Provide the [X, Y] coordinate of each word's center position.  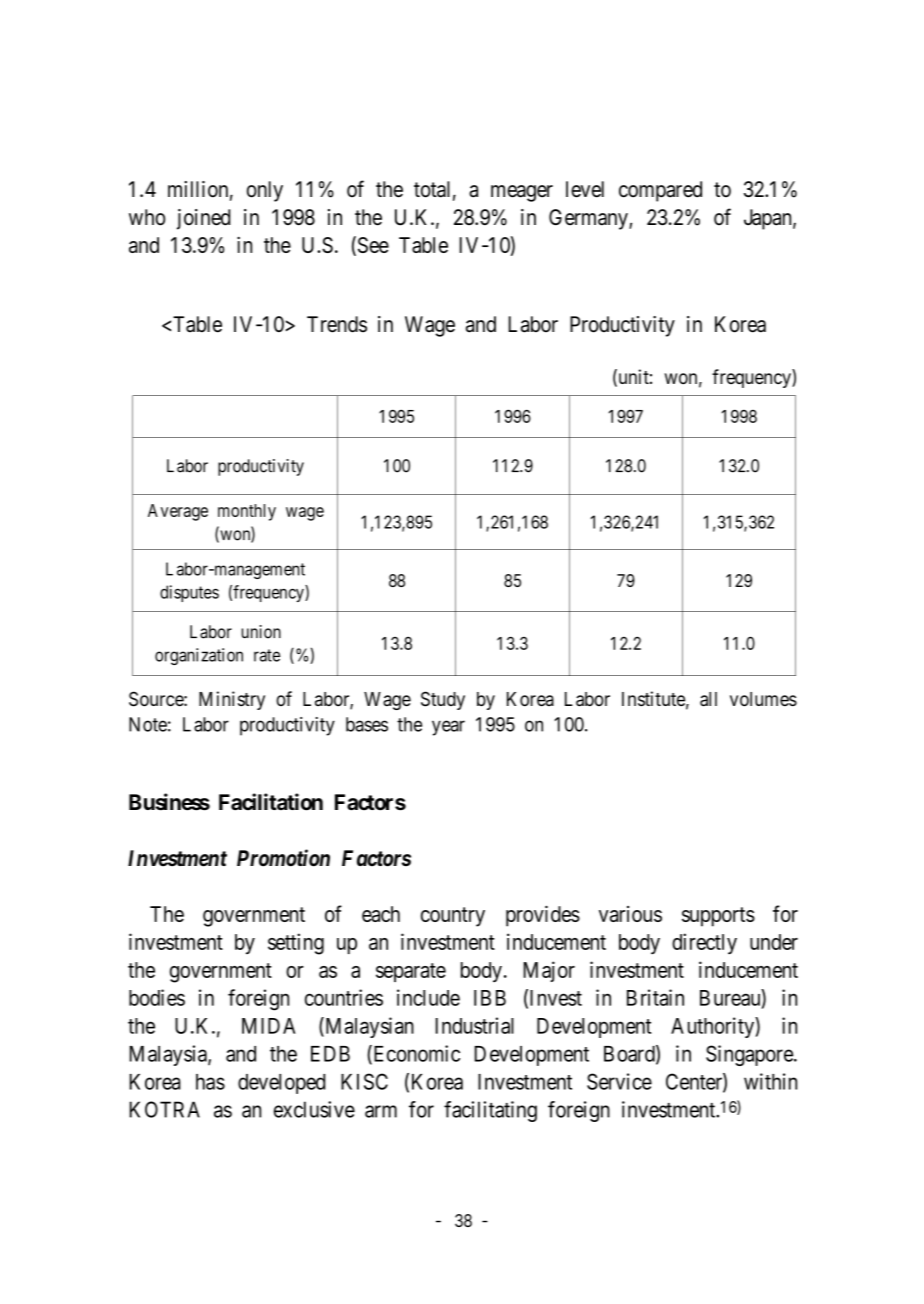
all [708, 699]
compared [660, 191]
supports [718, 917]
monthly [247, 512]
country [453, 917]
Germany [589, 219]
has [210, 1082]
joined [203, 219]
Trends [337, 324]
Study [443, 700]
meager [522, 193]
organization [199, 656]
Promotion [283, 858]
